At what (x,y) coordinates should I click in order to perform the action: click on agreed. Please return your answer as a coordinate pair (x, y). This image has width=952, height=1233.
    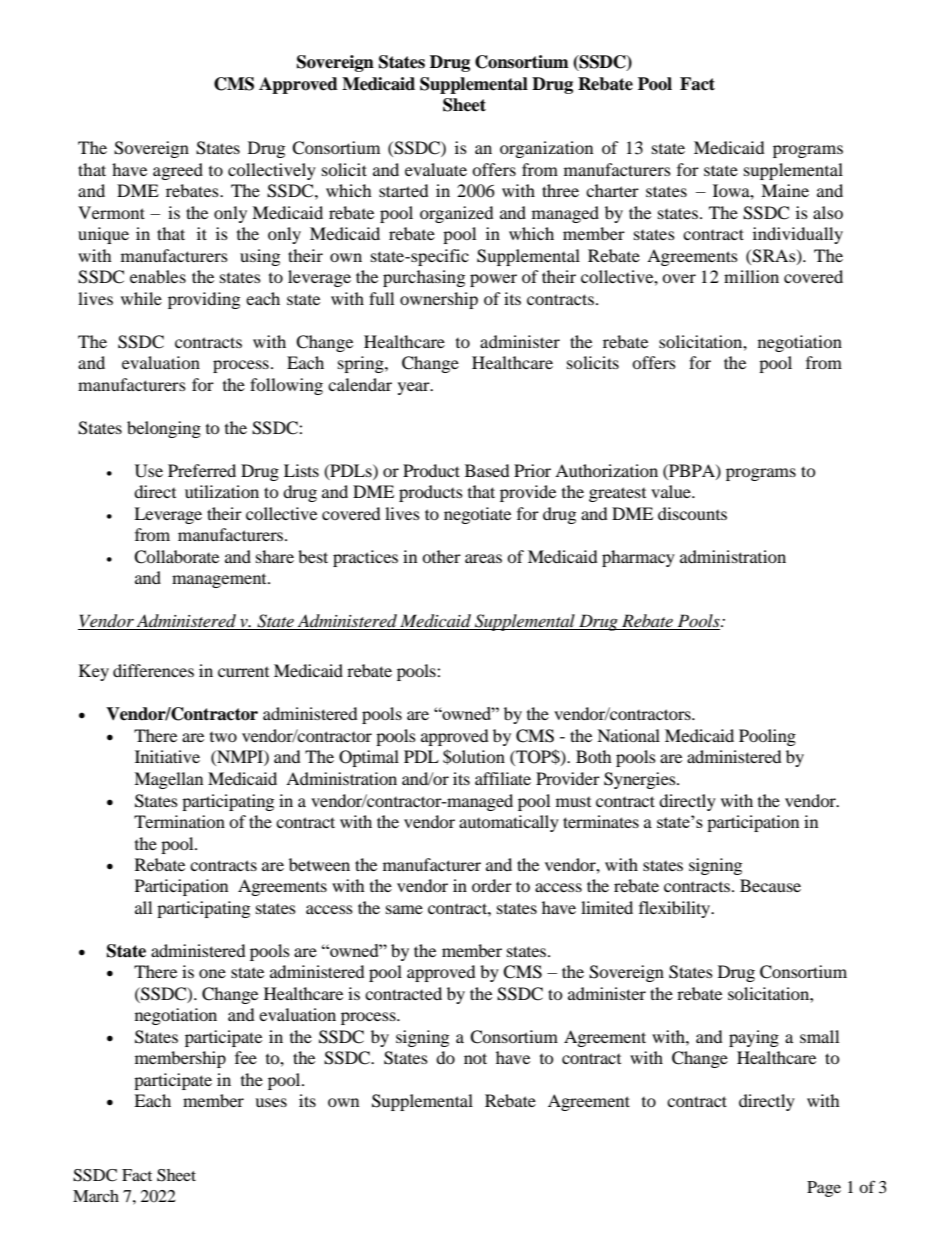
    Looking at the image, I should click on (178, 171).
